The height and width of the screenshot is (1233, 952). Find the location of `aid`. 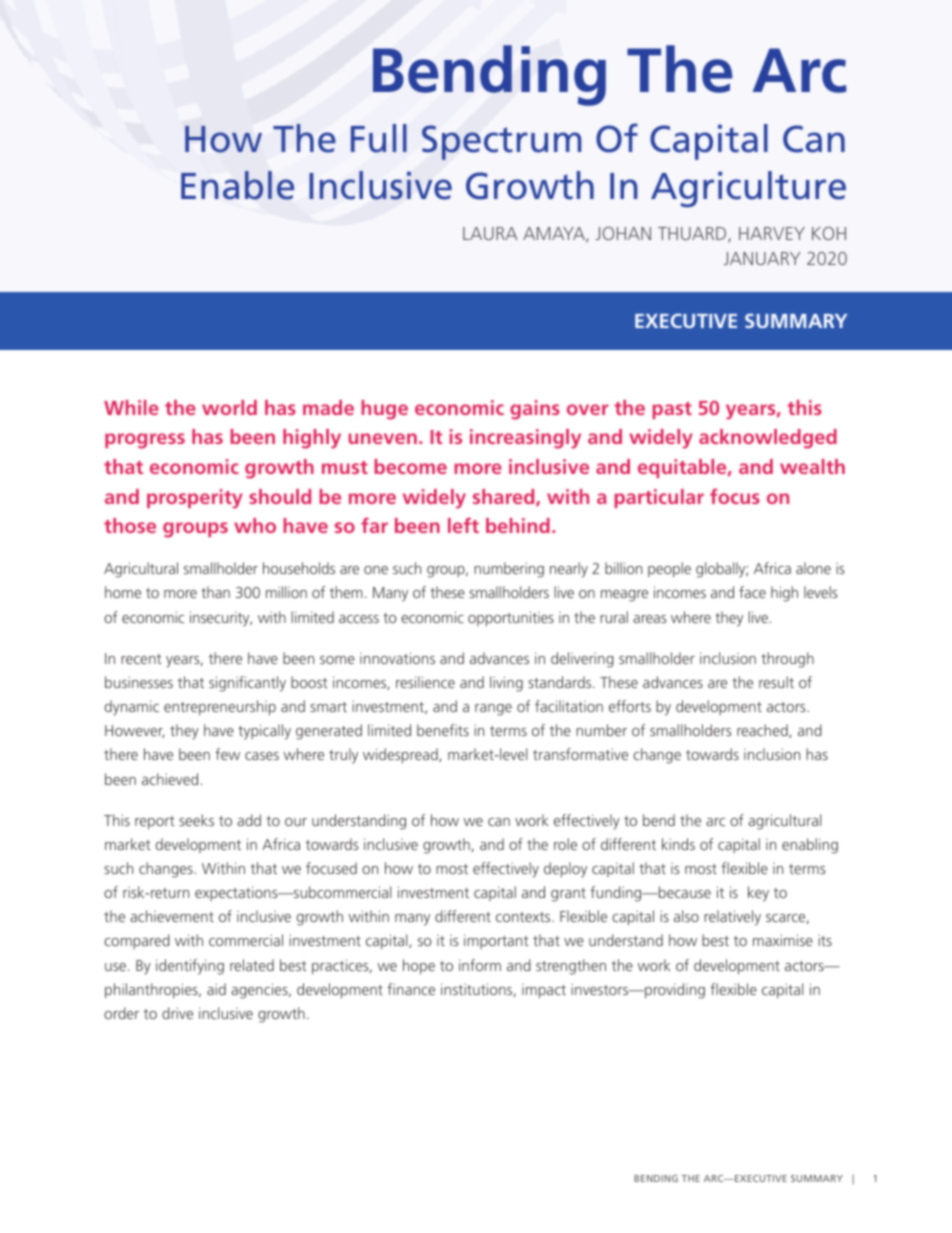

aid is located at coordinates (216, 989).
